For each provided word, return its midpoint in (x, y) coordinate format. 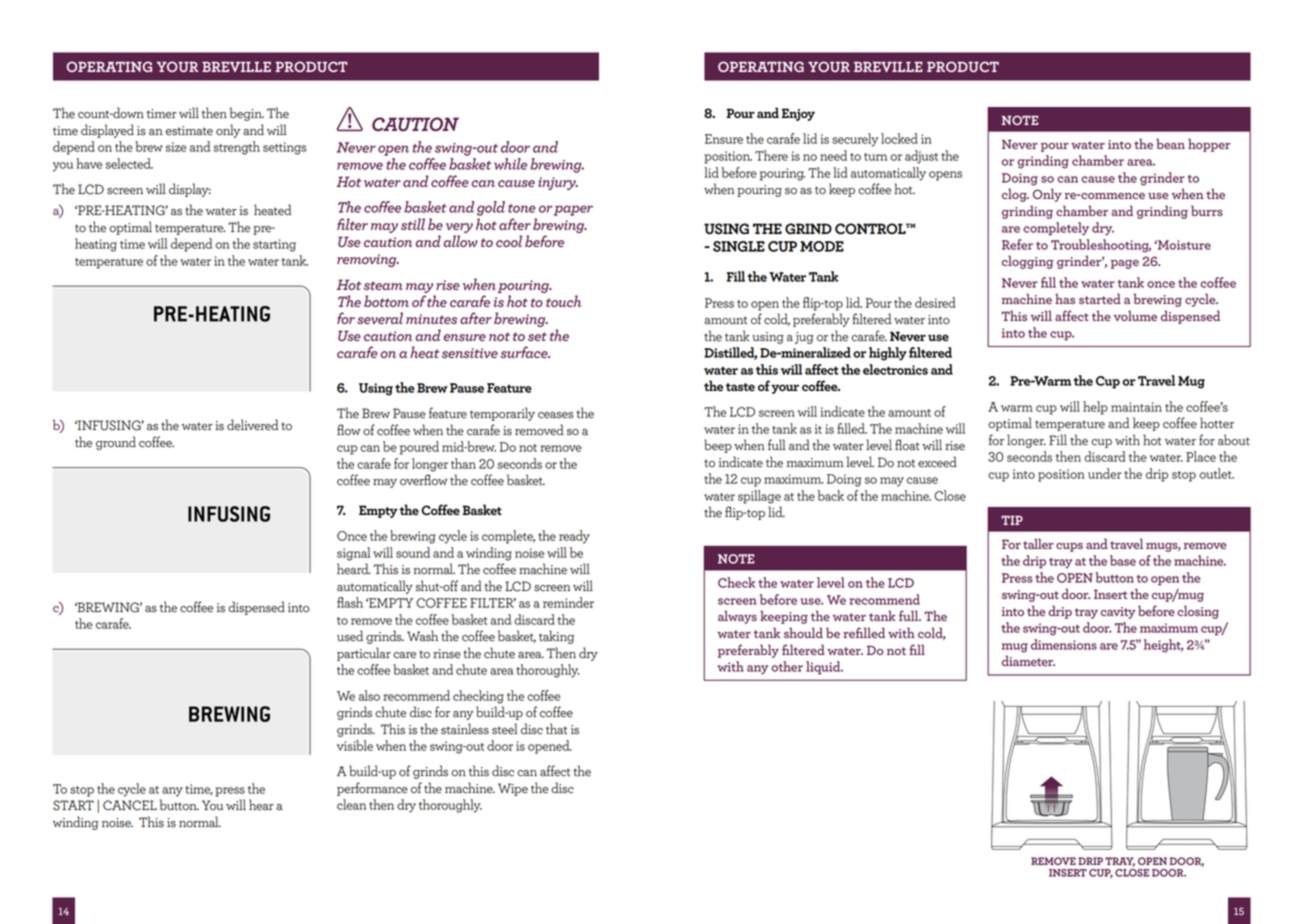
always (737, 617)
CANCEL (130, 805)
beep (718, 446)
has (1065, 298)
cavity (1118, 613)
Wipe (513, 789)
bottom (386, 301)
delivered (252, 425)
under (1105, 473)
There (771, 155)
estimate (189, 131)
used (350, 636)
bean (1170, 143)
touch (563, 301)
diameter (1028, 660)
